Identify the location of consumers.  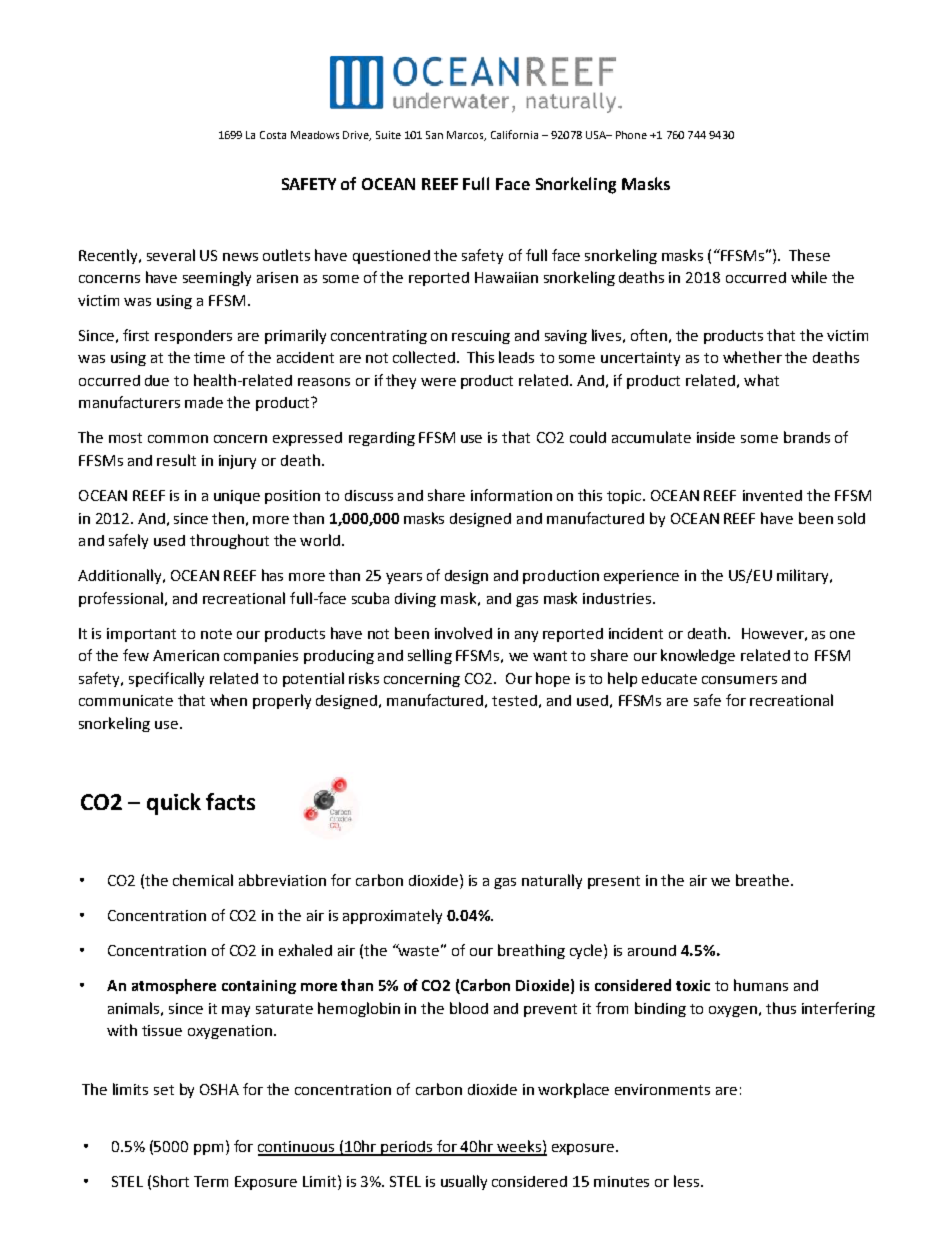
(739, 680).
